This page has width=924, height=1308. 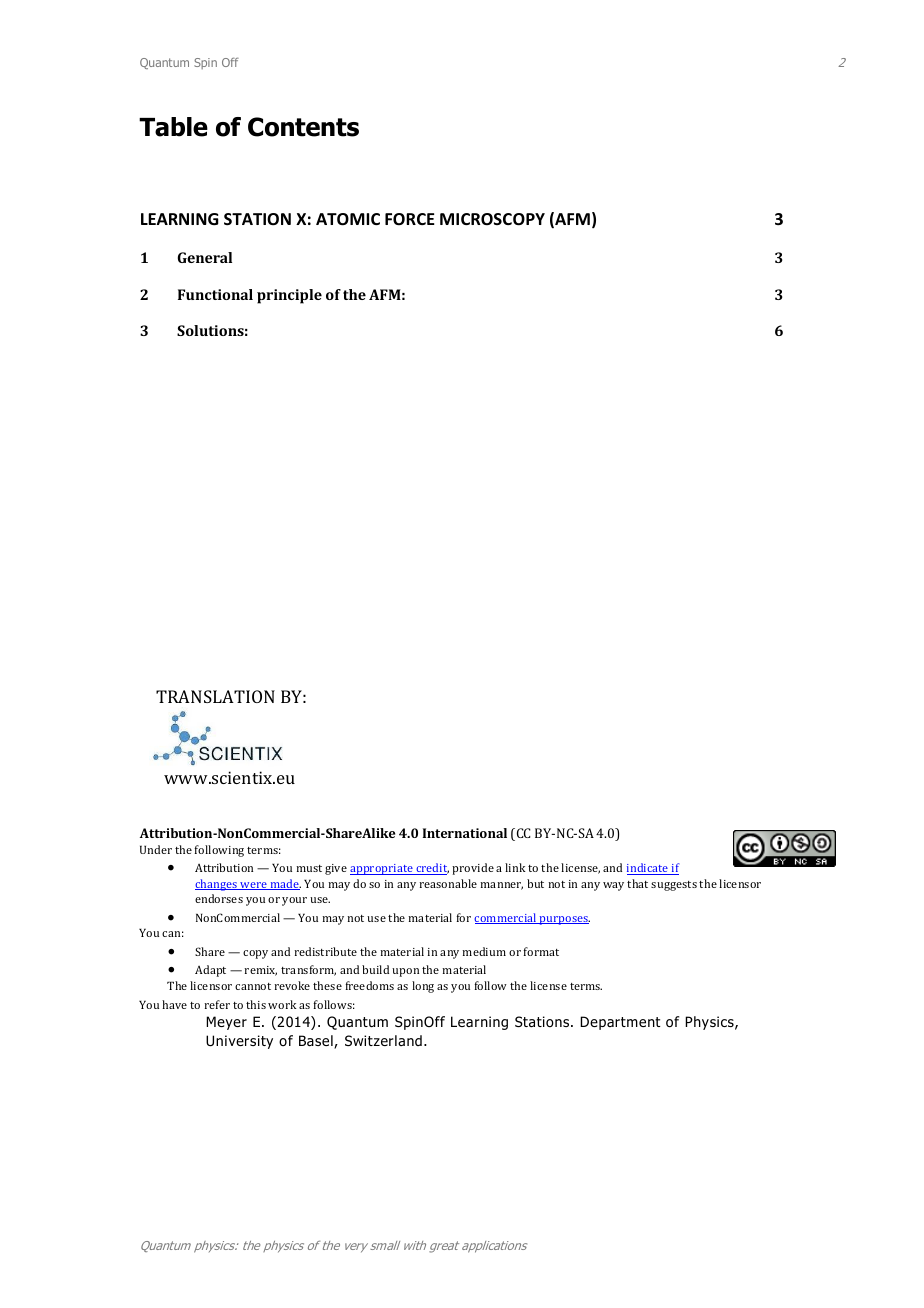 What do you see at coordinates (215, 696) in the page?
I see `TRANSLATION` at bounding box center [215, 696].
